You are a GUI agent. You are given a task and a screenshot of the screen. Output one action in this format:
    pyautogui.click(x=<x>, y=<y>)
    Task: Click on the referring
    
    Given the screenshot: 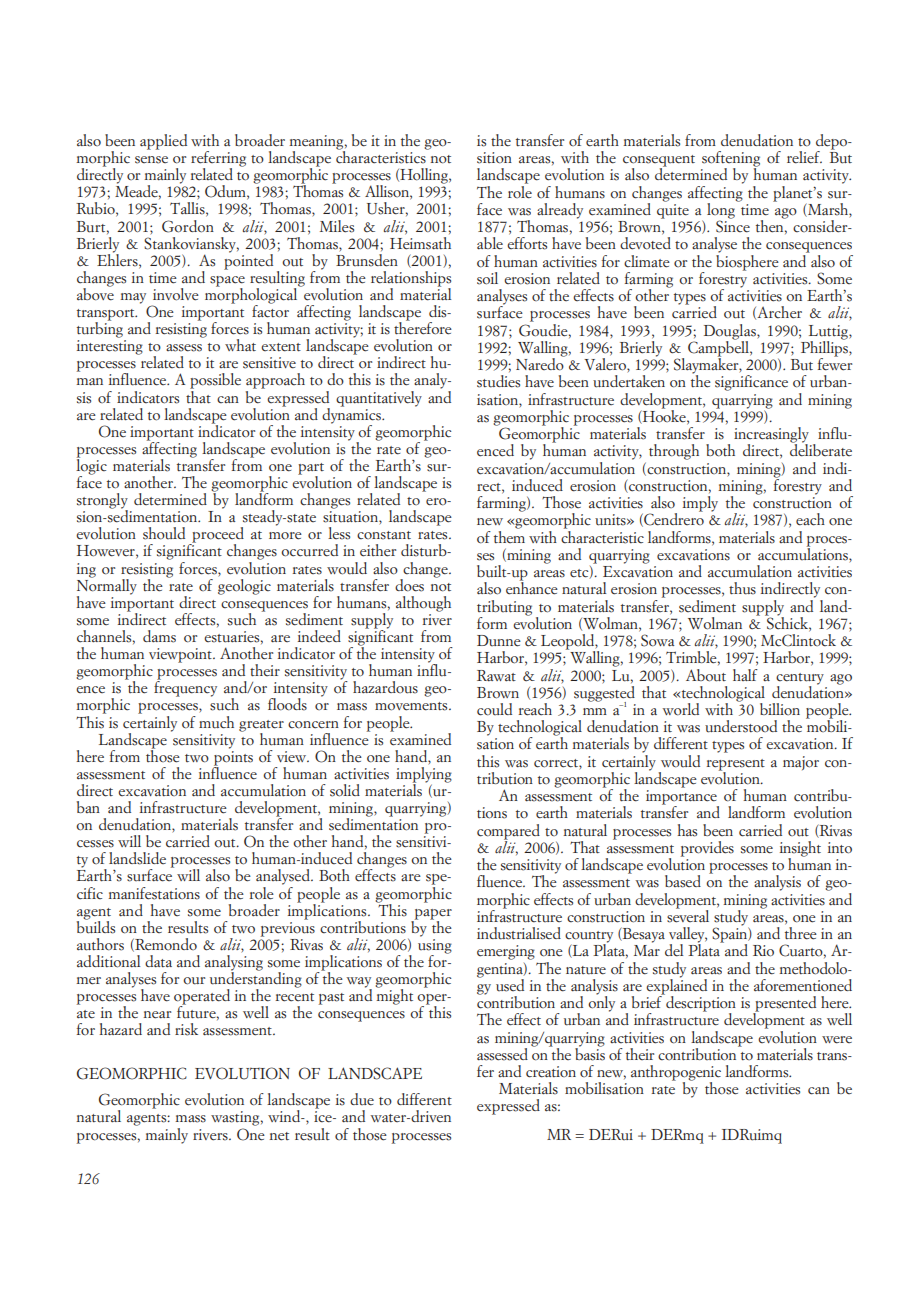 What is the action you would take?
    pyautogui.click(x=218, y=160)
